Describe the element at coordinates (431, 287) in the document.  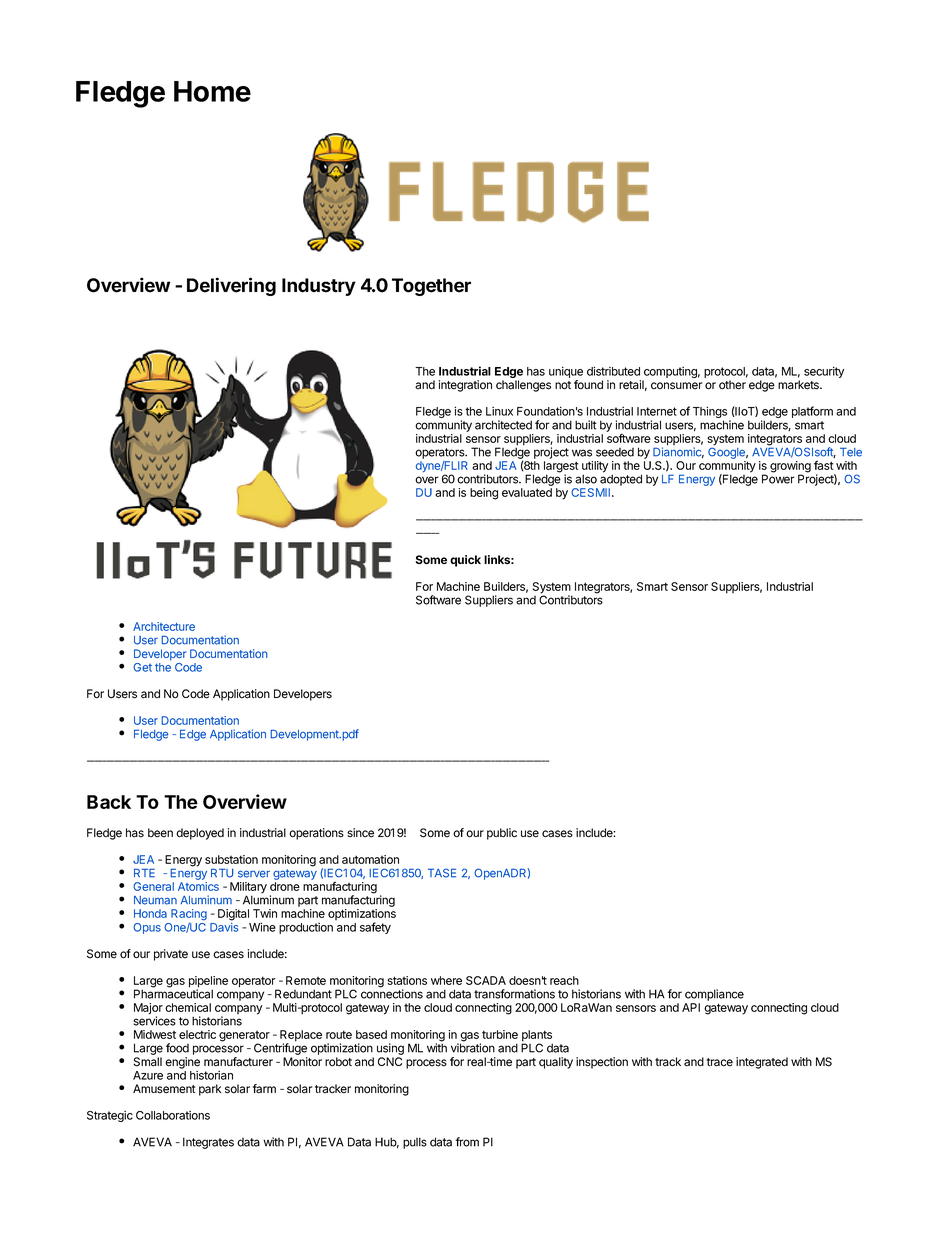
I see `Together` at that location.
